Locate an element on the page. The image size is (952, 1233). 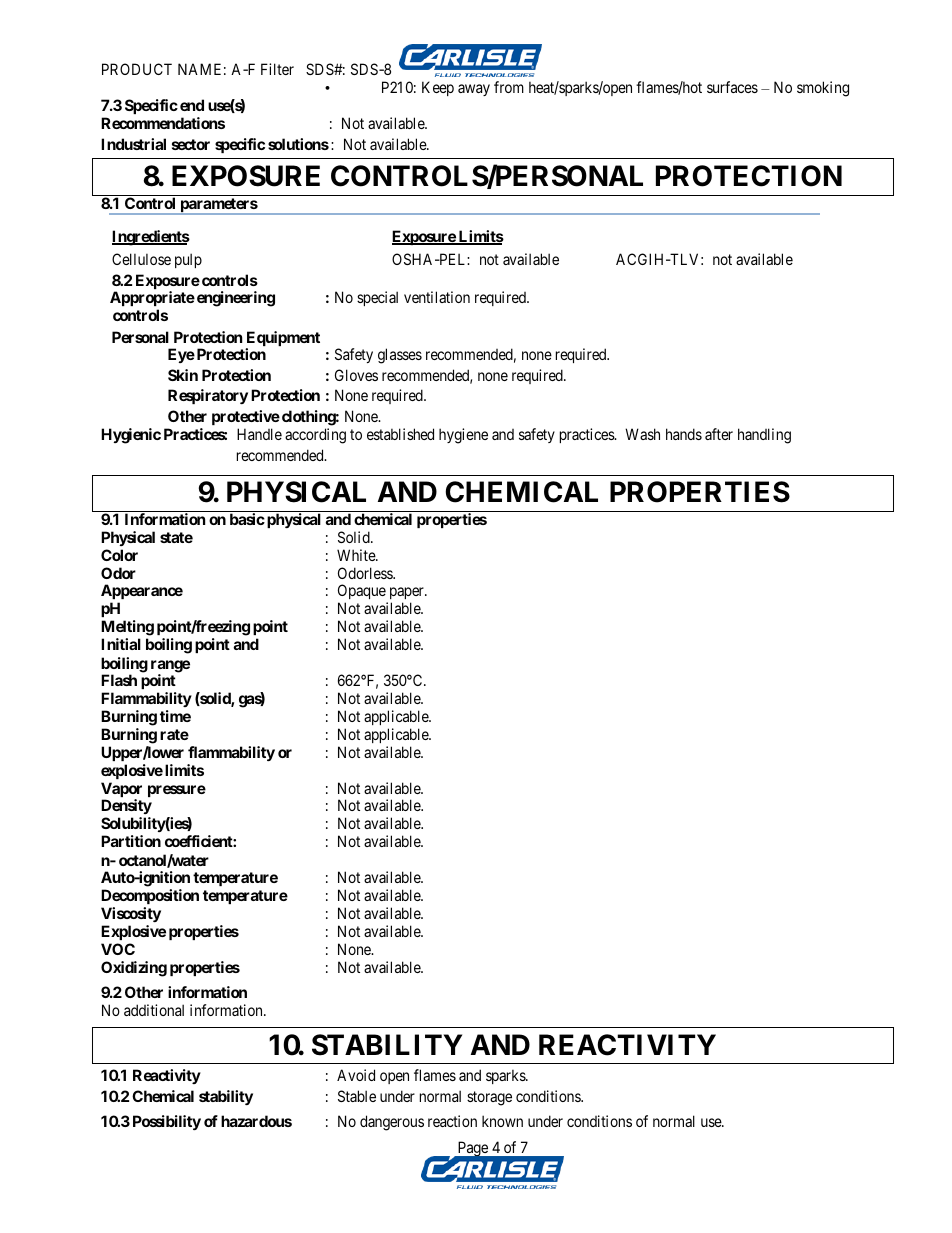
Partition is located at coordinates (131, 841).
